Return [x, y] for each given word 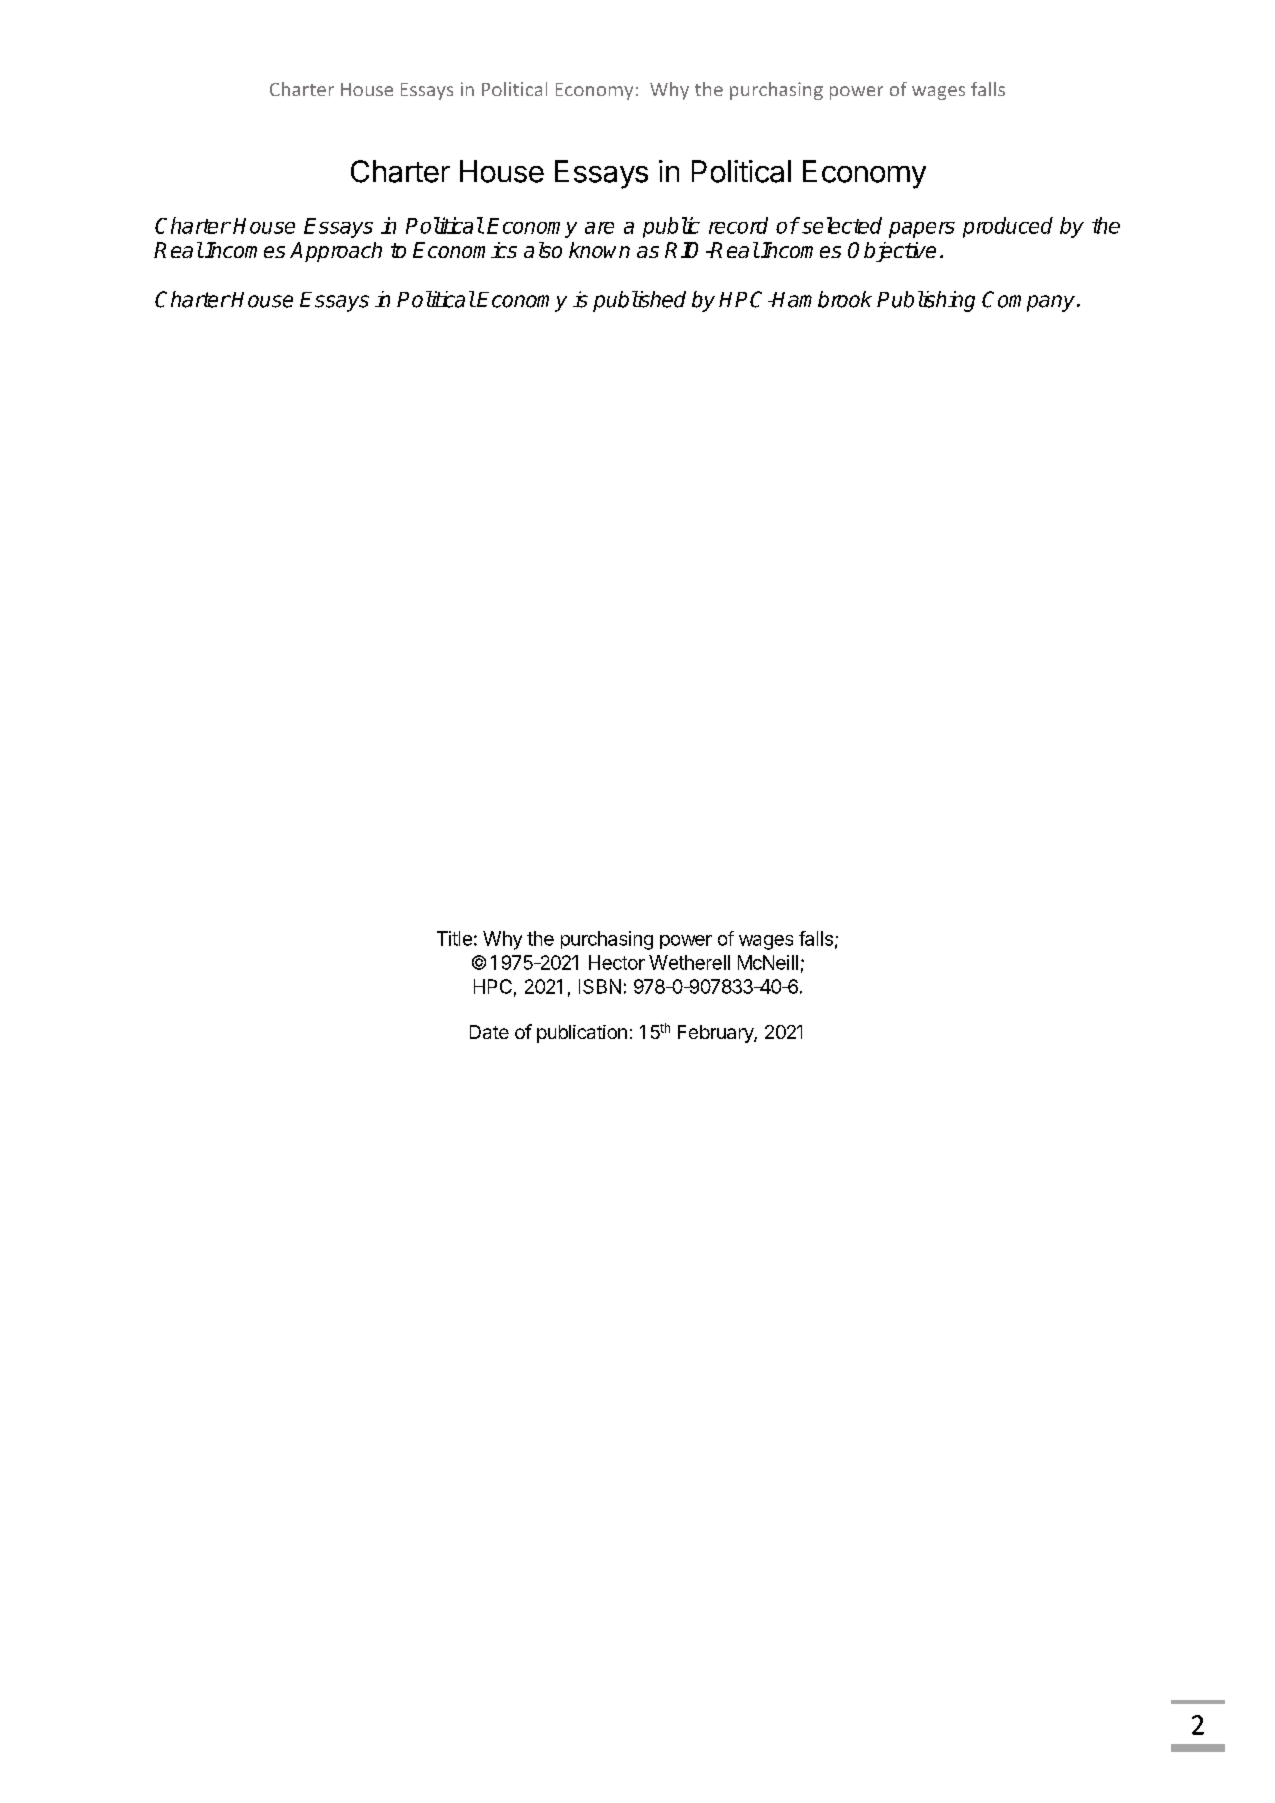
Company [1028, 301]
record [738, 225]
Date [489, 1032]
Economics [465, 250]
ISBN [600, 986]
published [639, 301]
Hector [617, 962]
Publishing [926, 301]
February [716, 1034]
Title [454, 938]
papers [922, 230]
